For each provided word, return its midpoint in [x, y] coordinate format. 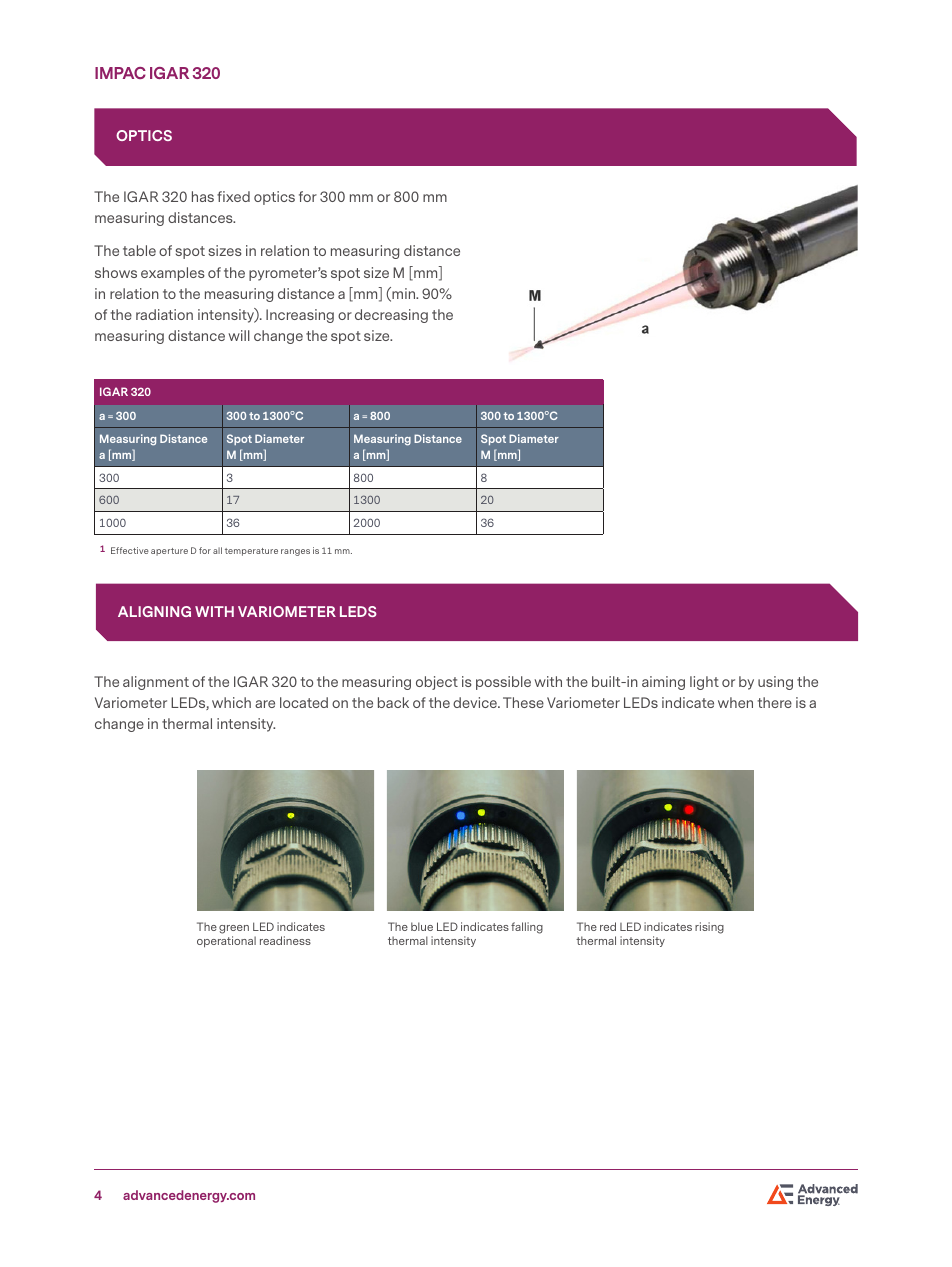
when [735, 702]
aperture [169, 552]
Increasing [300, 316]
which [231, 702]
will [239, 335]
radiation [164, 314]
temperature [251, 552]
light [704, 683]
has [203, 196]
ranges [295, 552]
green [234, 931]
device [476, 702]
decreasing [391, 316]
